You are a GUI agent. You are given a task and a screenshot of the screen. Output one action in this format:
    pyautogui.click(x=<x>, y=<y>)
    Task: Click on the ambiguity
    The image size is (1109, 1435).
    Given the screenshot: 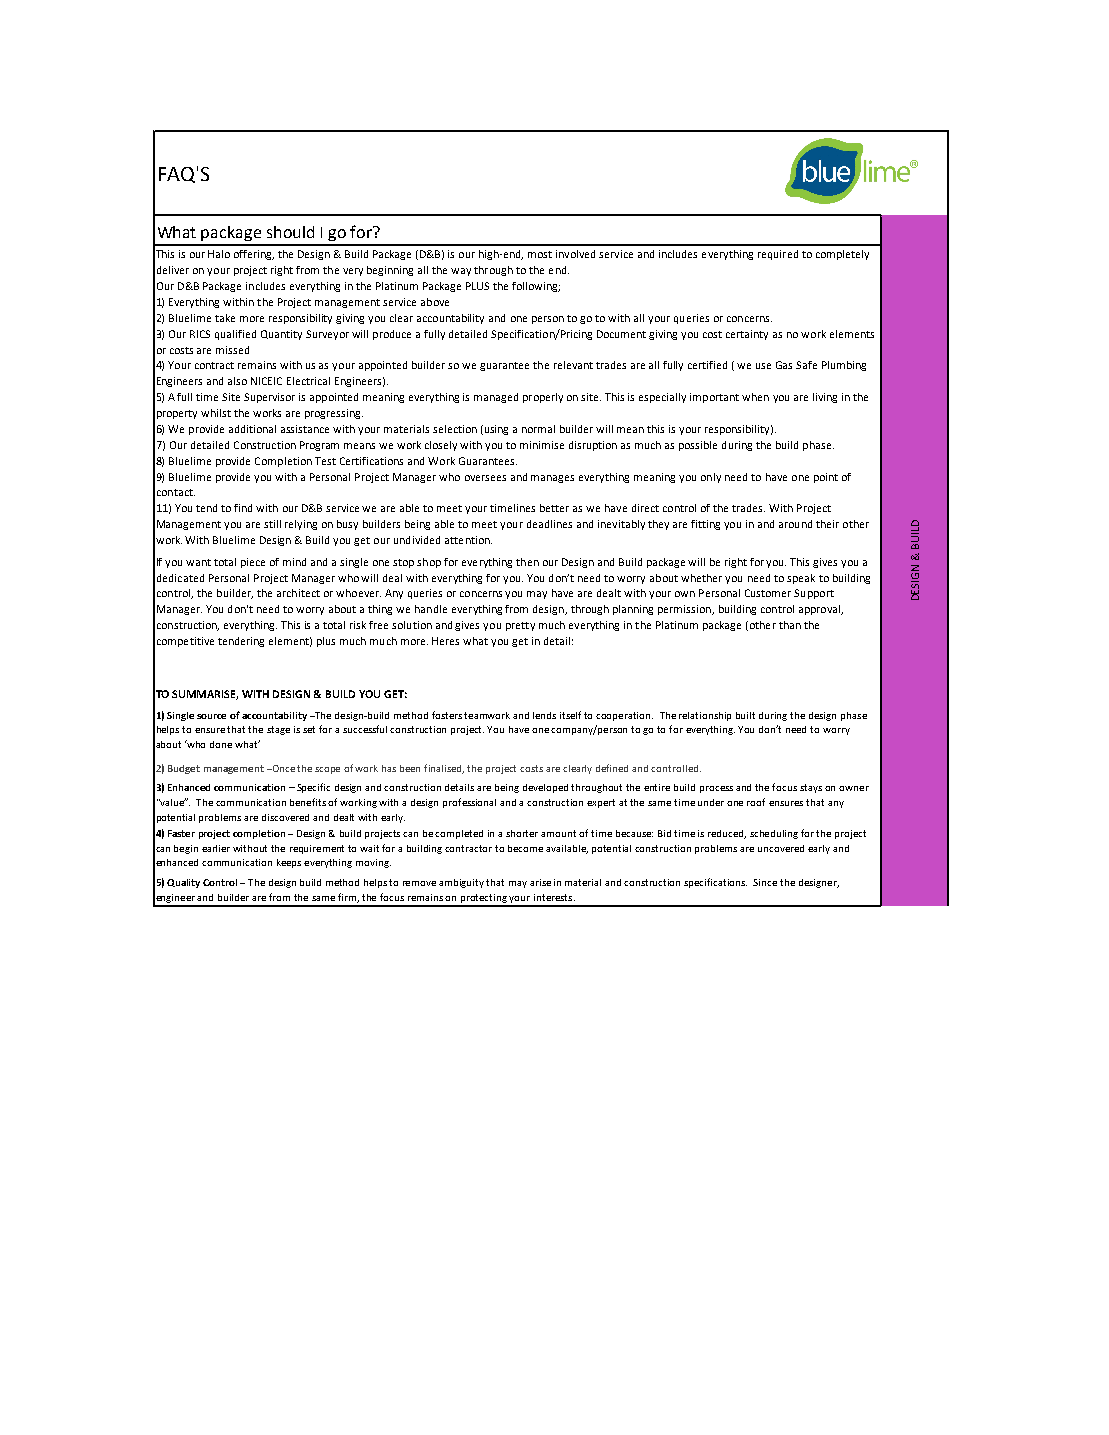 What is the action you would take?
    pyautogui.click(x=461, y=883)
